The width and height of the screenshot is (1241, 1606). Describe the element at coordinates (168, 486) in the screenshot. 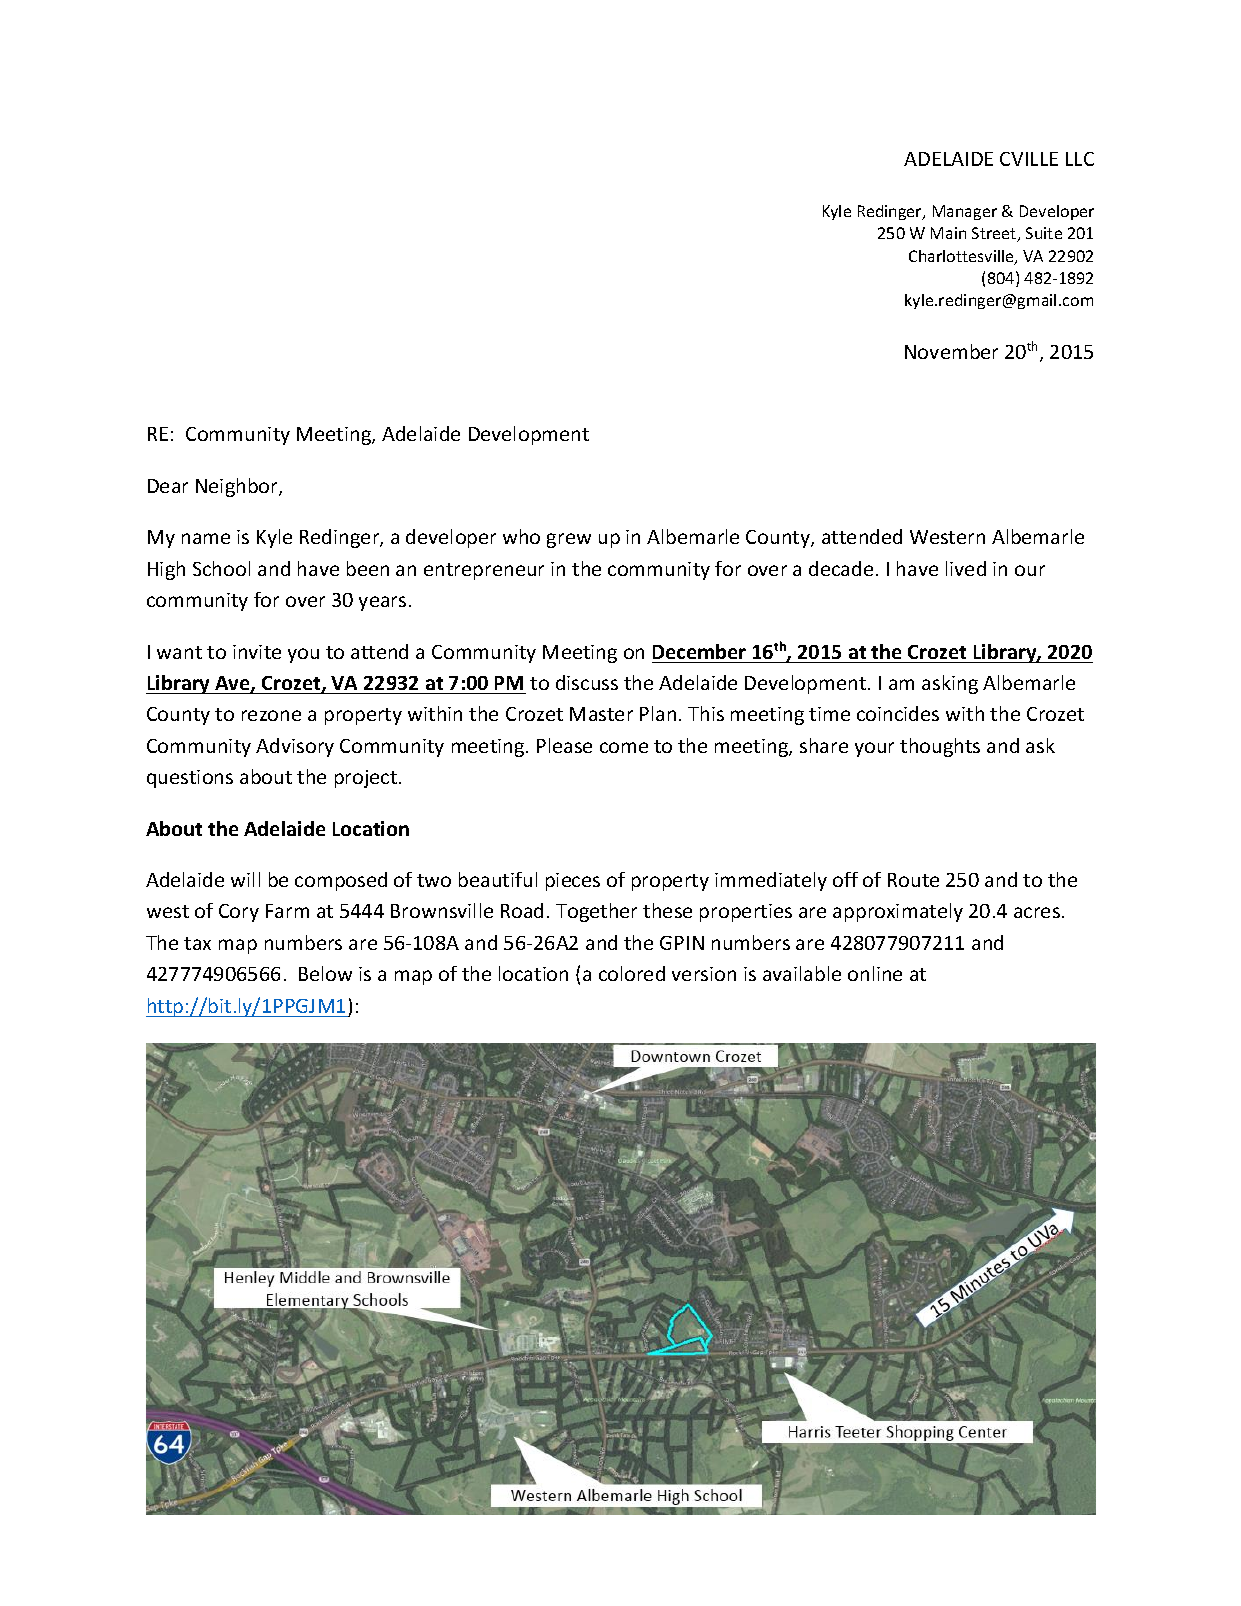

I see `Dear` at that location.
